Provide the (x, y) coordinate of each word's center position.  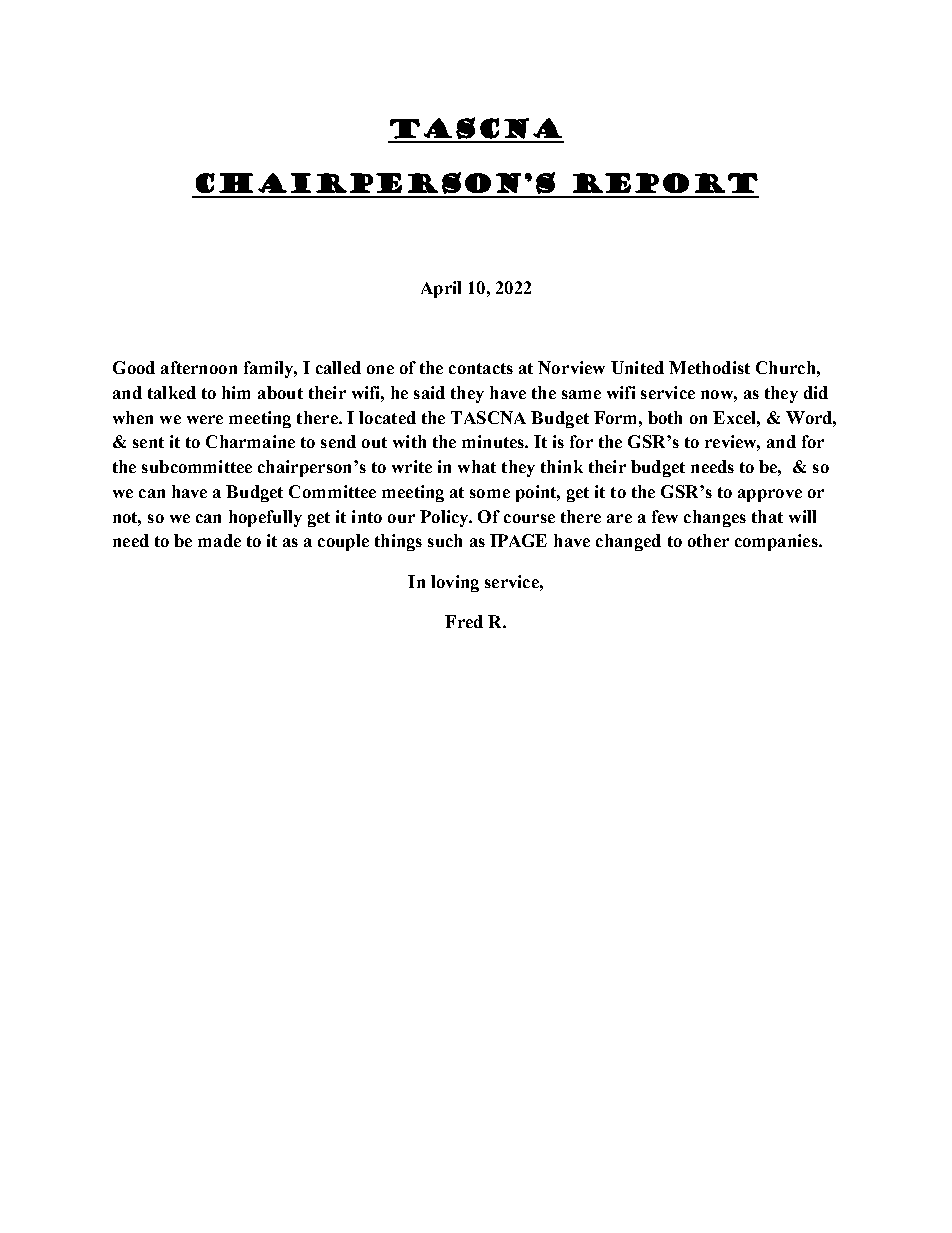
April (441, 289)
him (236, 392)
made (219, 540)
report (665, 183)
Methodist (709, 367)
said (429, 392)
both (665, 417)
